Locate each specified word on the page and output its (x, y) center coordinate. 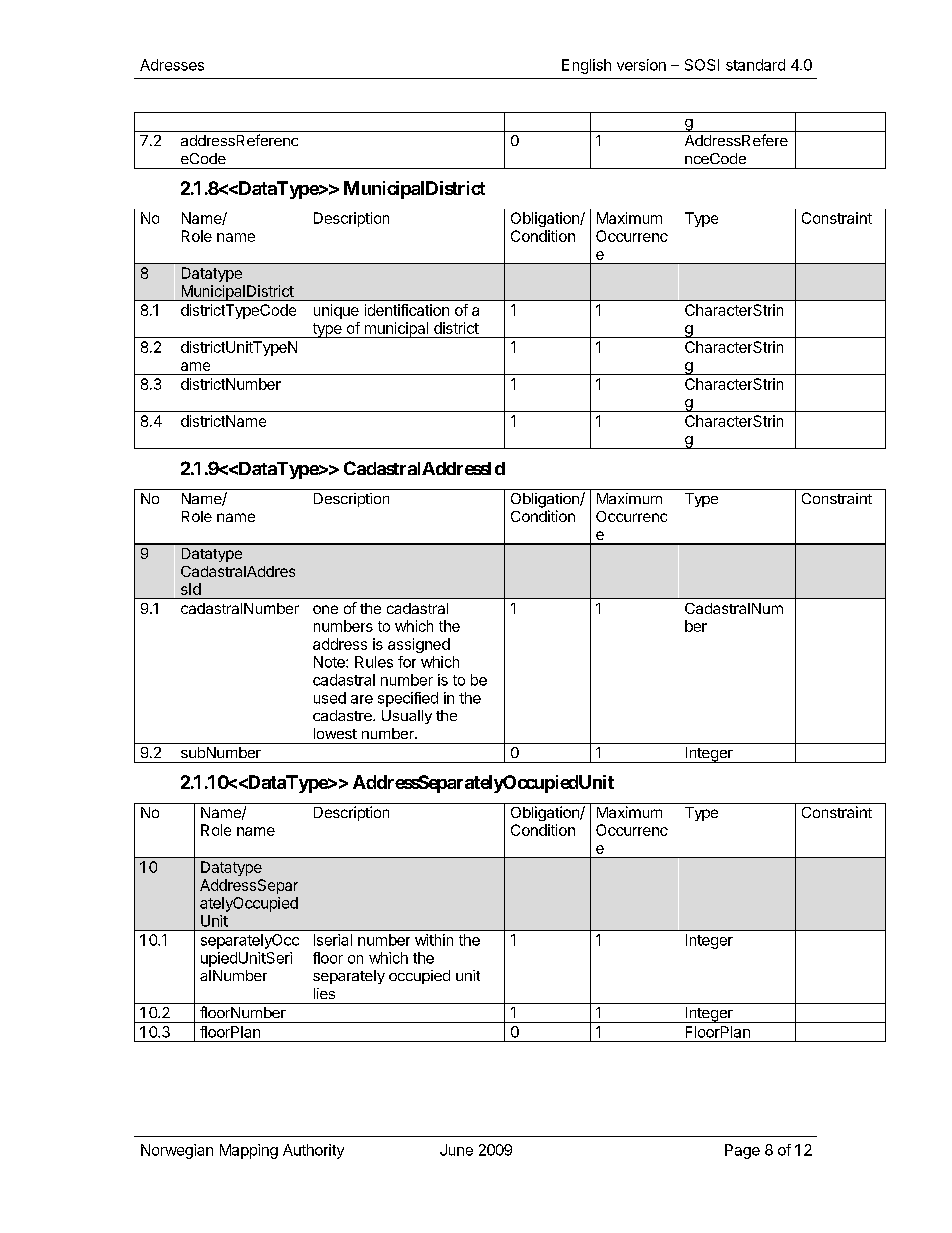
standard (755, 65)
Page (742, 1151)
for (407, 662)
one (325, 609)
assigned (419, 645)
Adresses (172, 65)
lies (324, 993)
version (641, 65)
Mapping (249, 1151)
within (434, 940)
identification (407, 310)
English (586, 66)
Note (330, 662)
